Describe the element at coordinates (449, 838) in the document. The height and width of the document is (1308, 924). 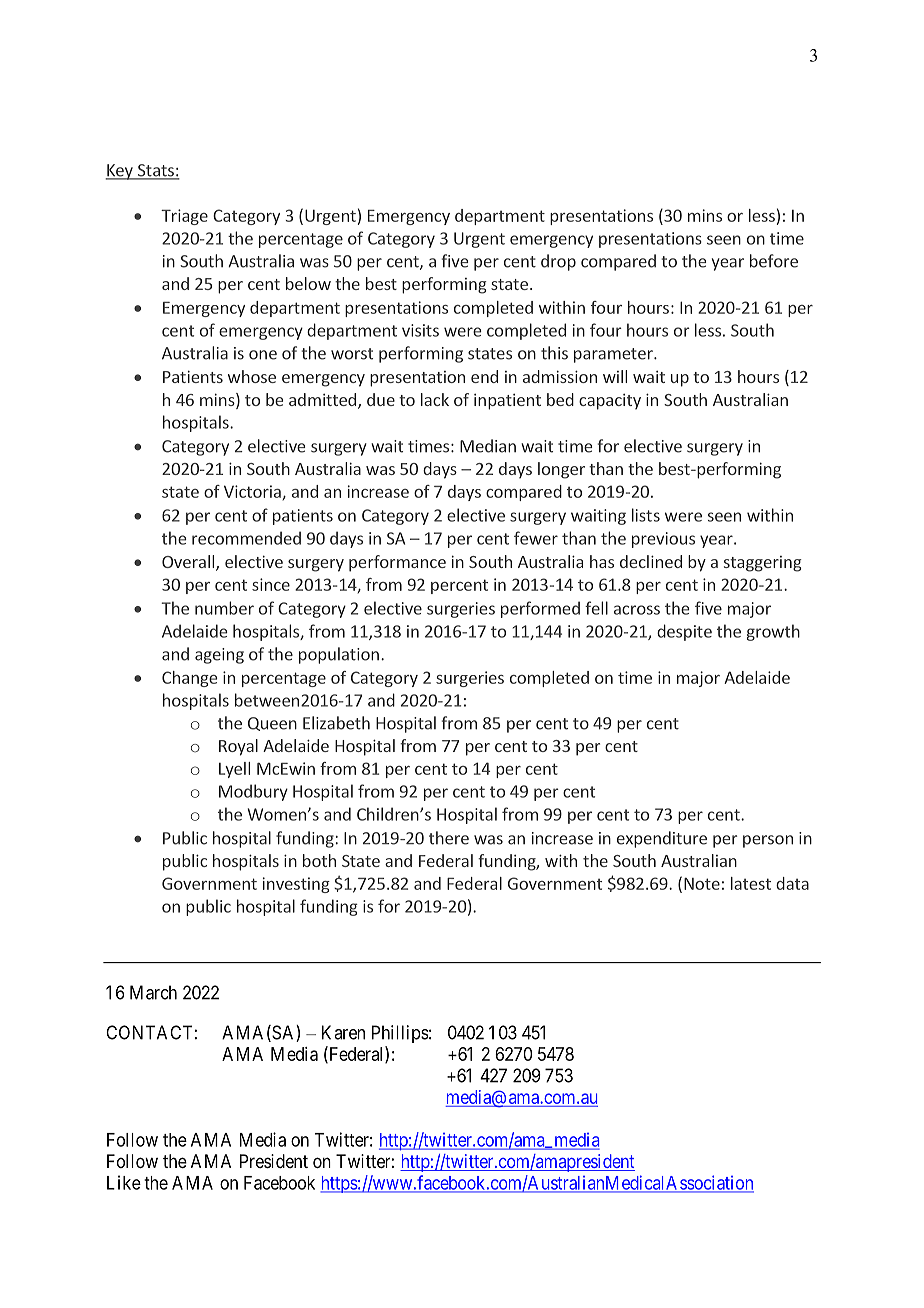
I see `there` at that location.
